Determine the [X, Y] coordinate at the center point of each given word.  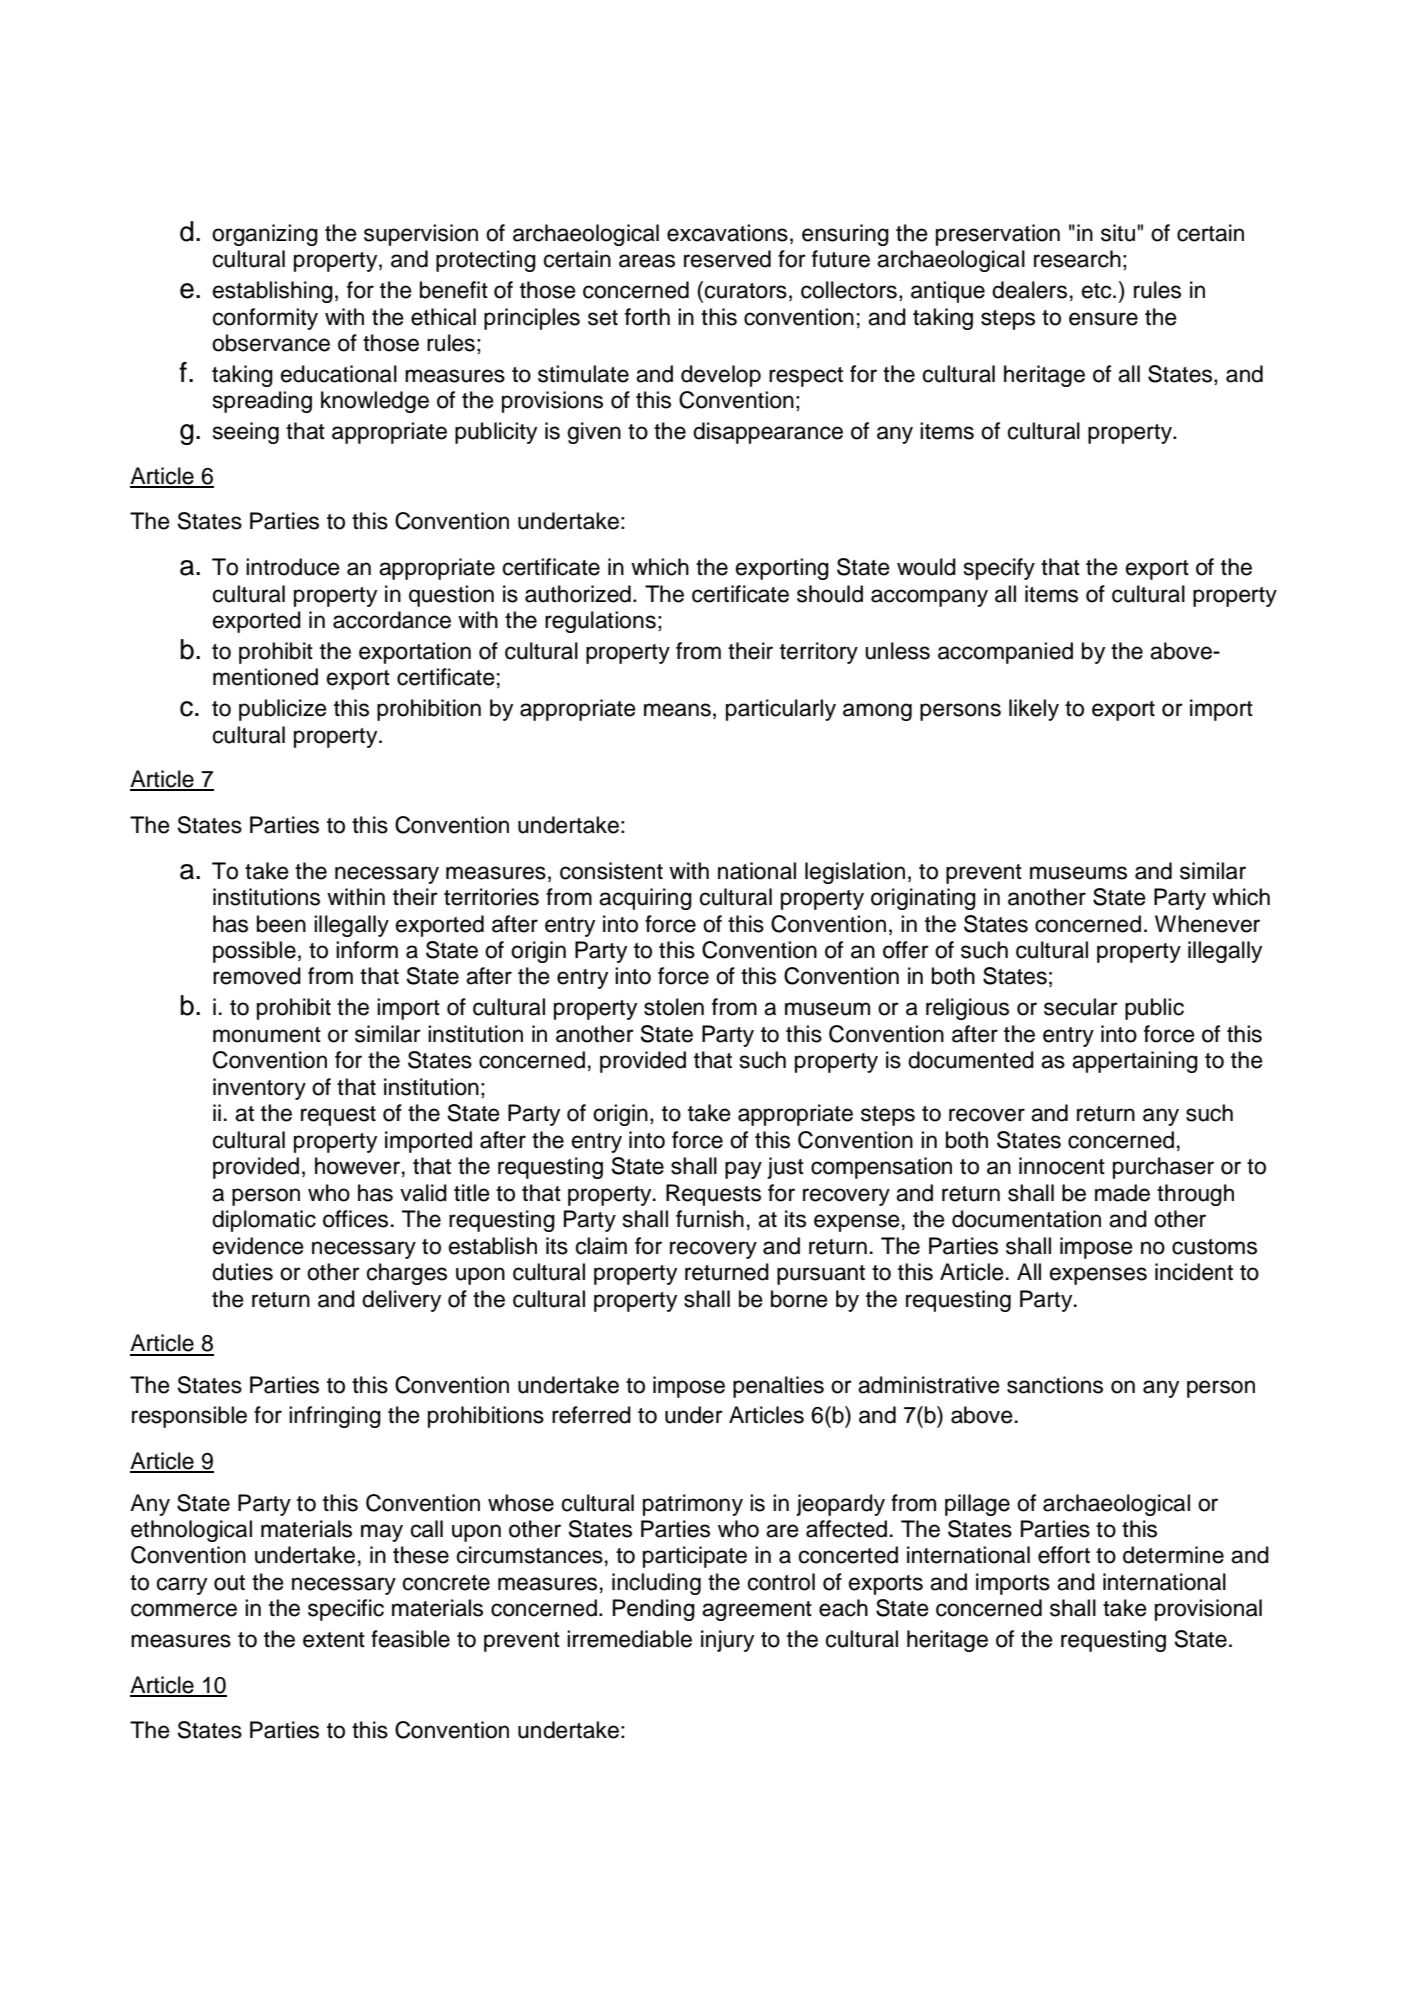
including [656, 1584]
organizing [265, 235]
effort [1064, 1555]
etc [1098, 291]
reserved [727, 259]
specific [346, 1610]
